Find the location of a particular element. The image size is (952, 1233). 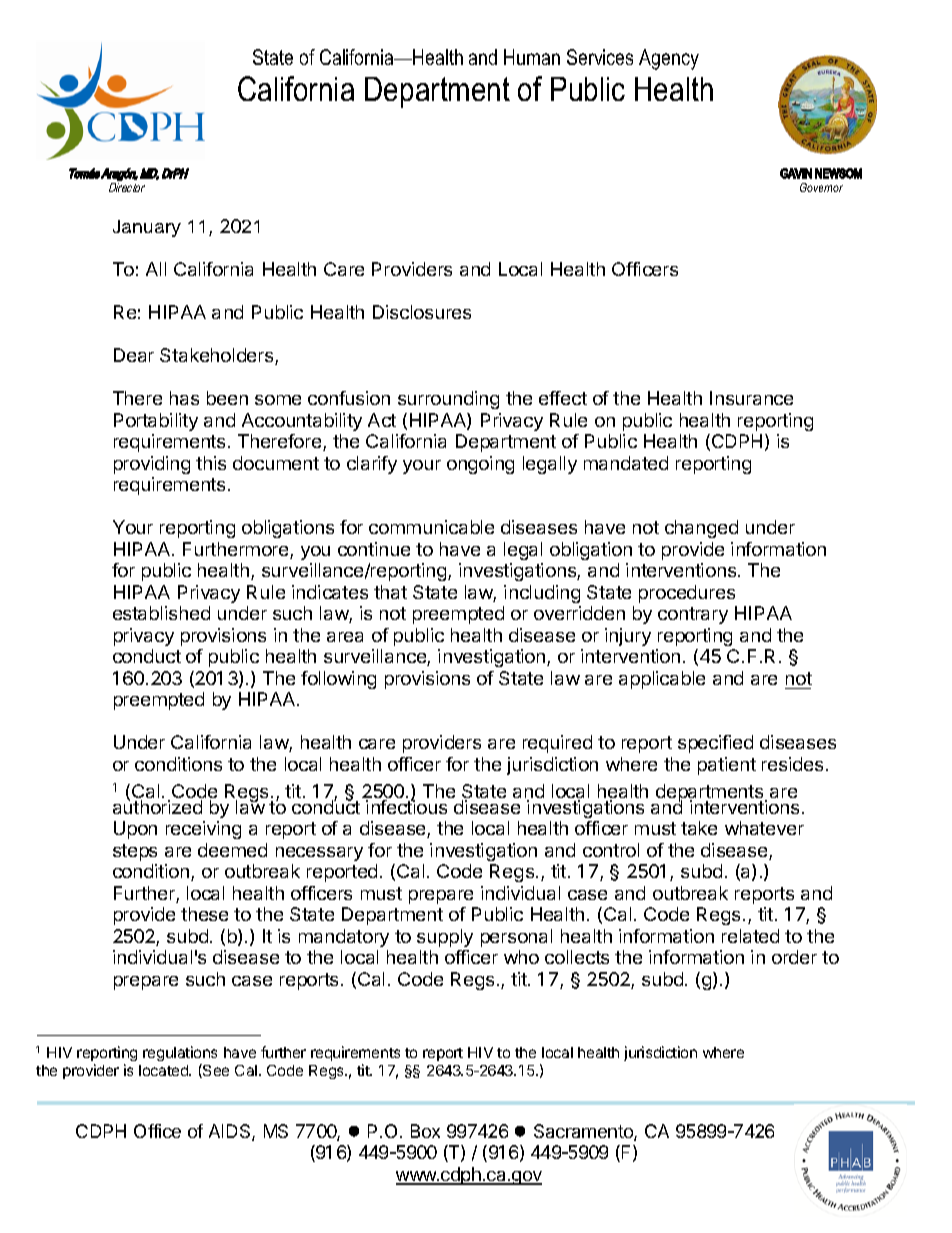

infectious is located at coordinates (406, 806).
